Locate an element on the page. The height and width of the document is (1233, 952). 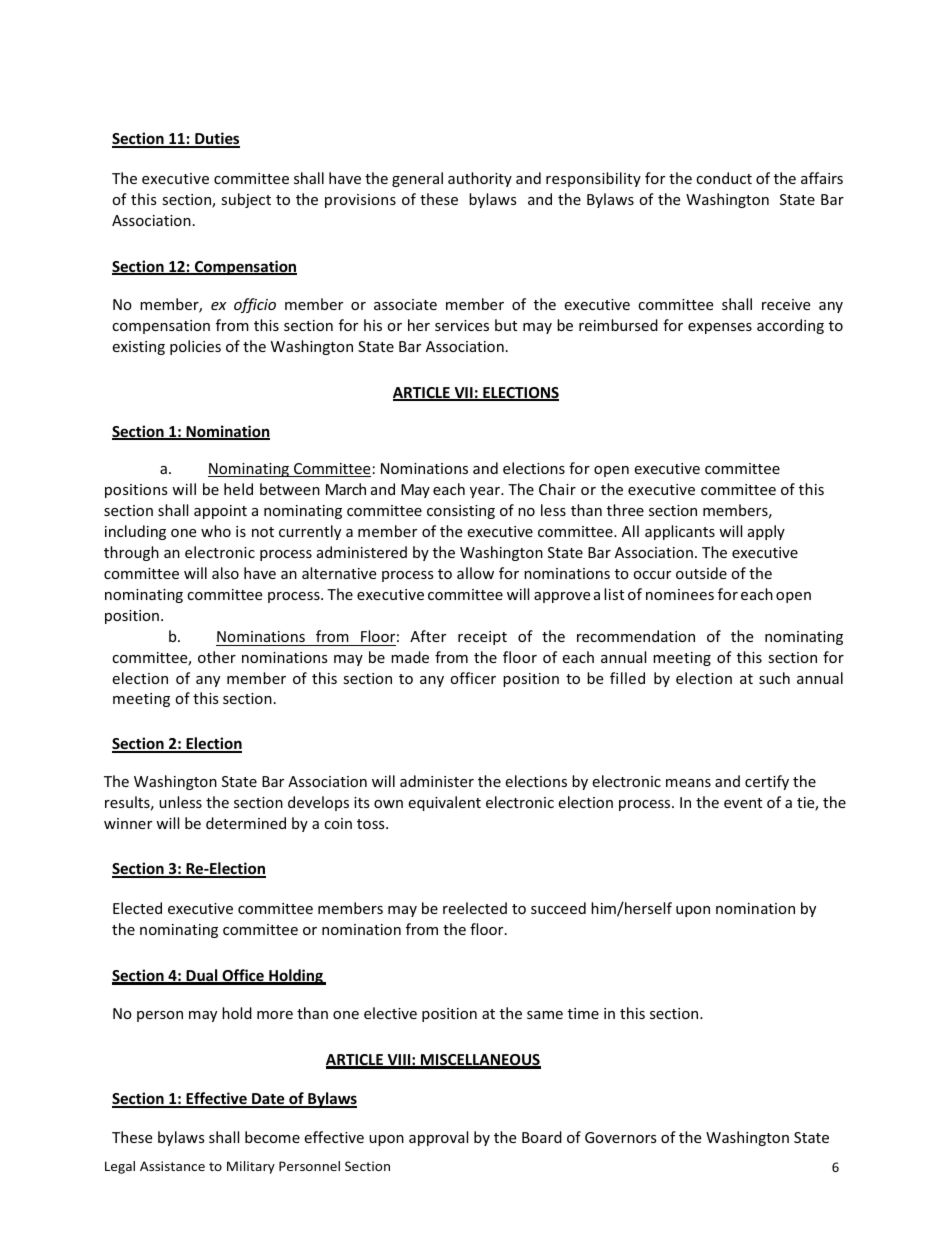
Assistance is located at coordinates (172, 1166).
